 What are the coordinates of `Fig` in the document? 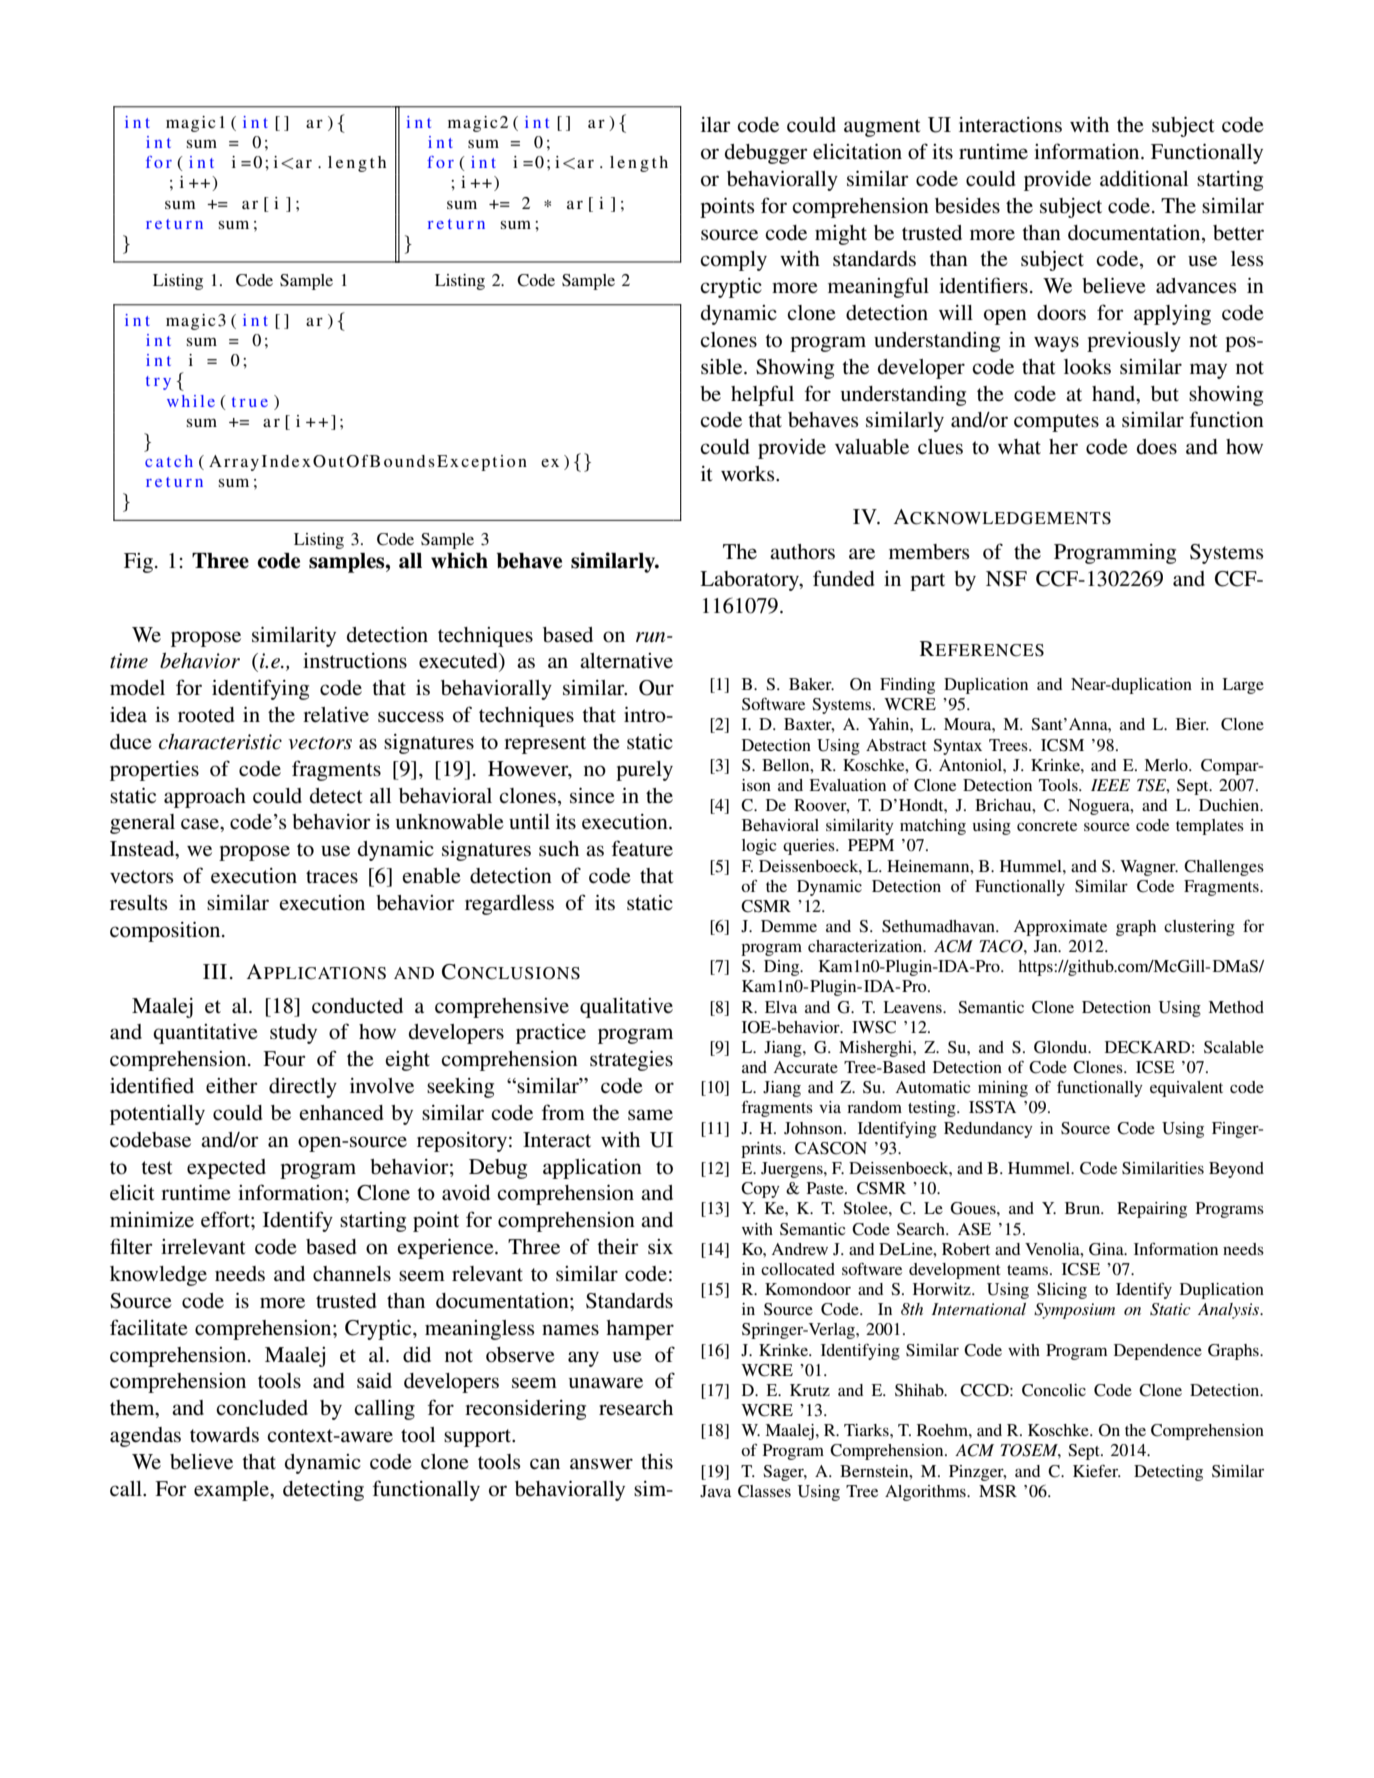 It's located at (138, 563).
